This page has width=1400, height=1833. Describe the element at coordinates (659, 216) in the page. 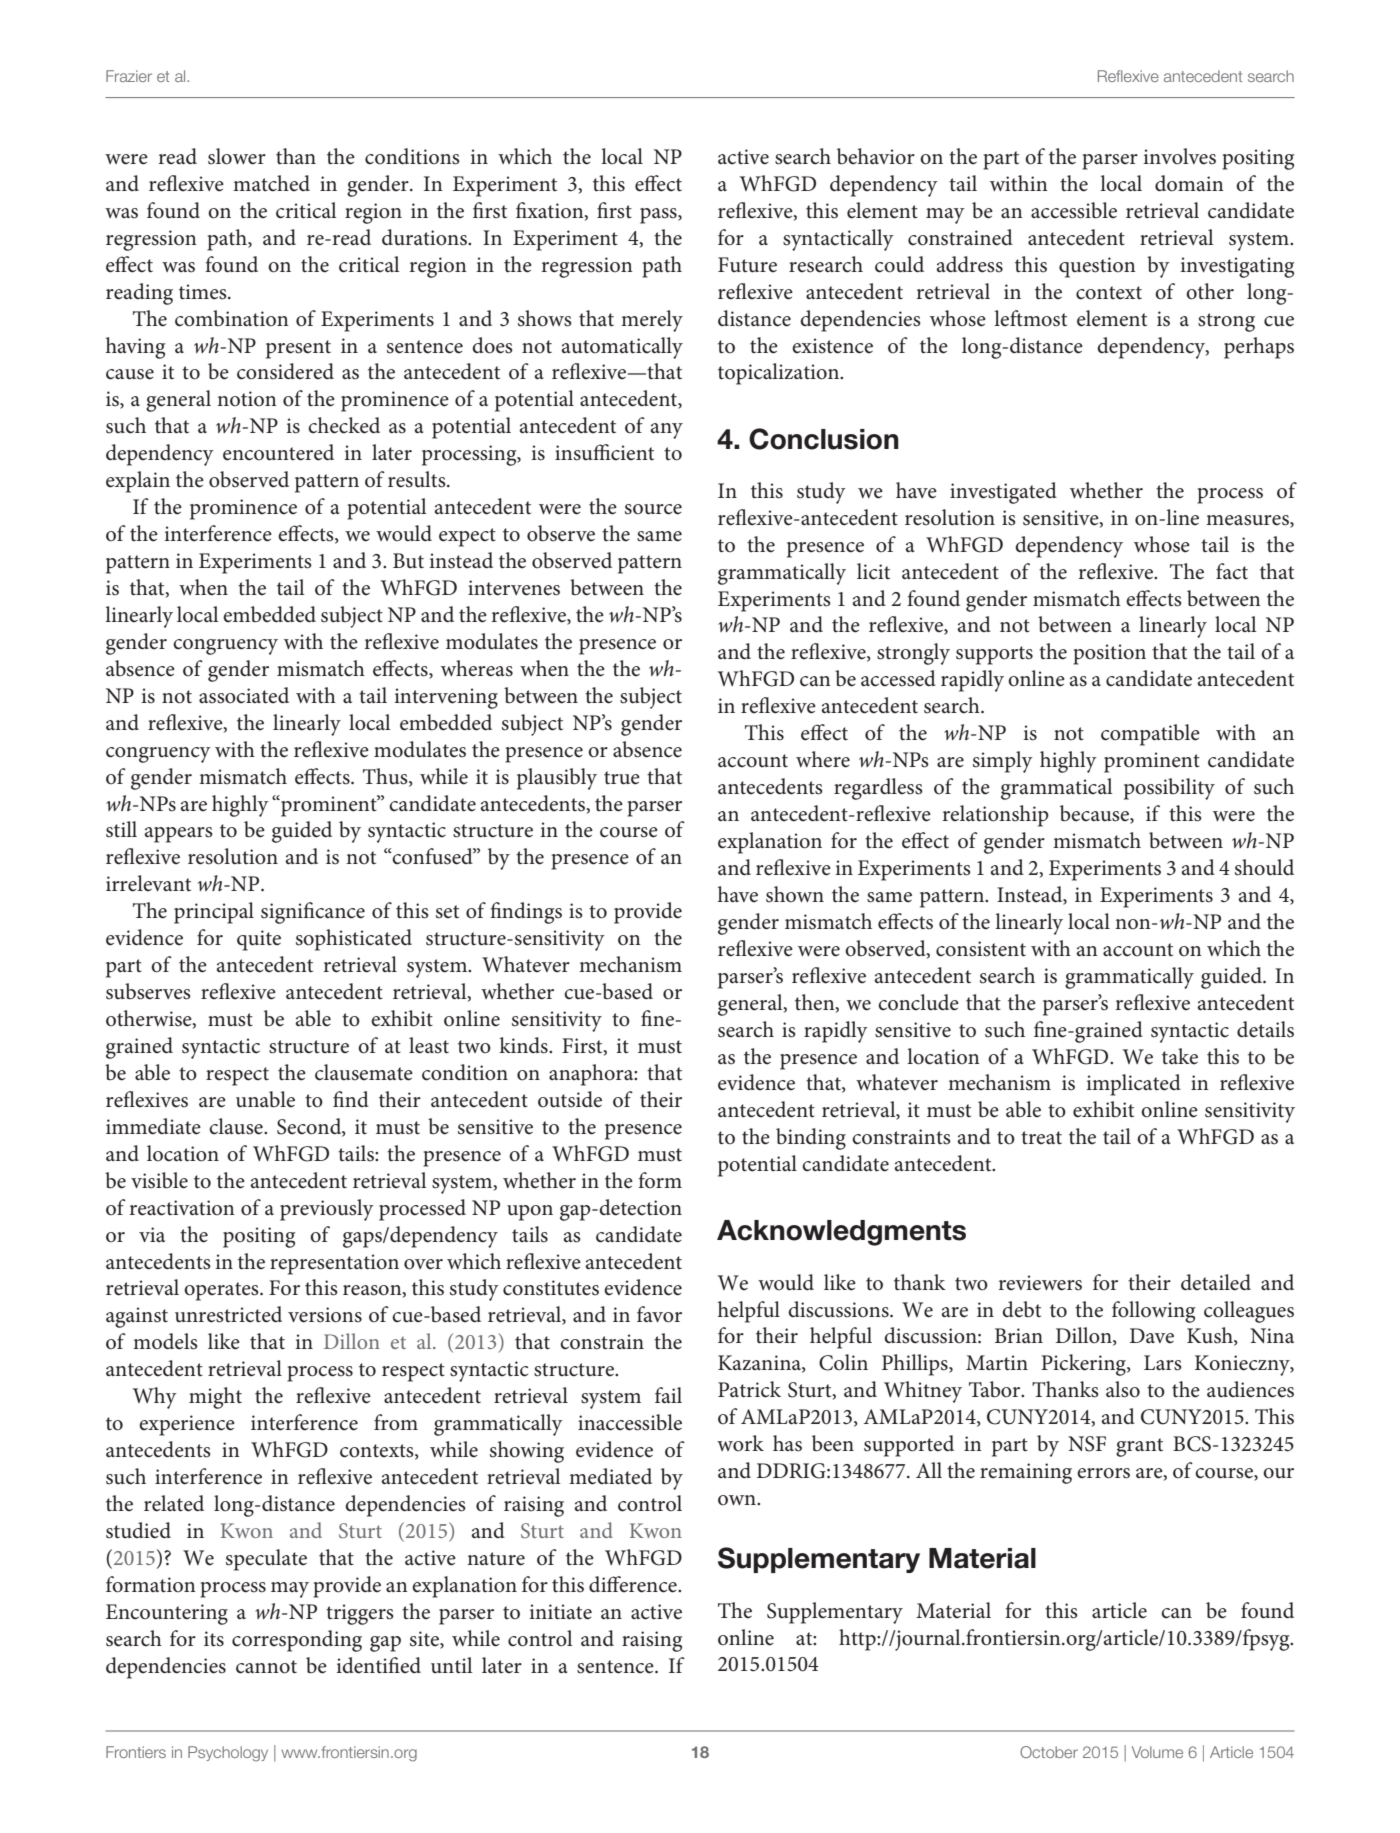

I see `pass` at that location.
